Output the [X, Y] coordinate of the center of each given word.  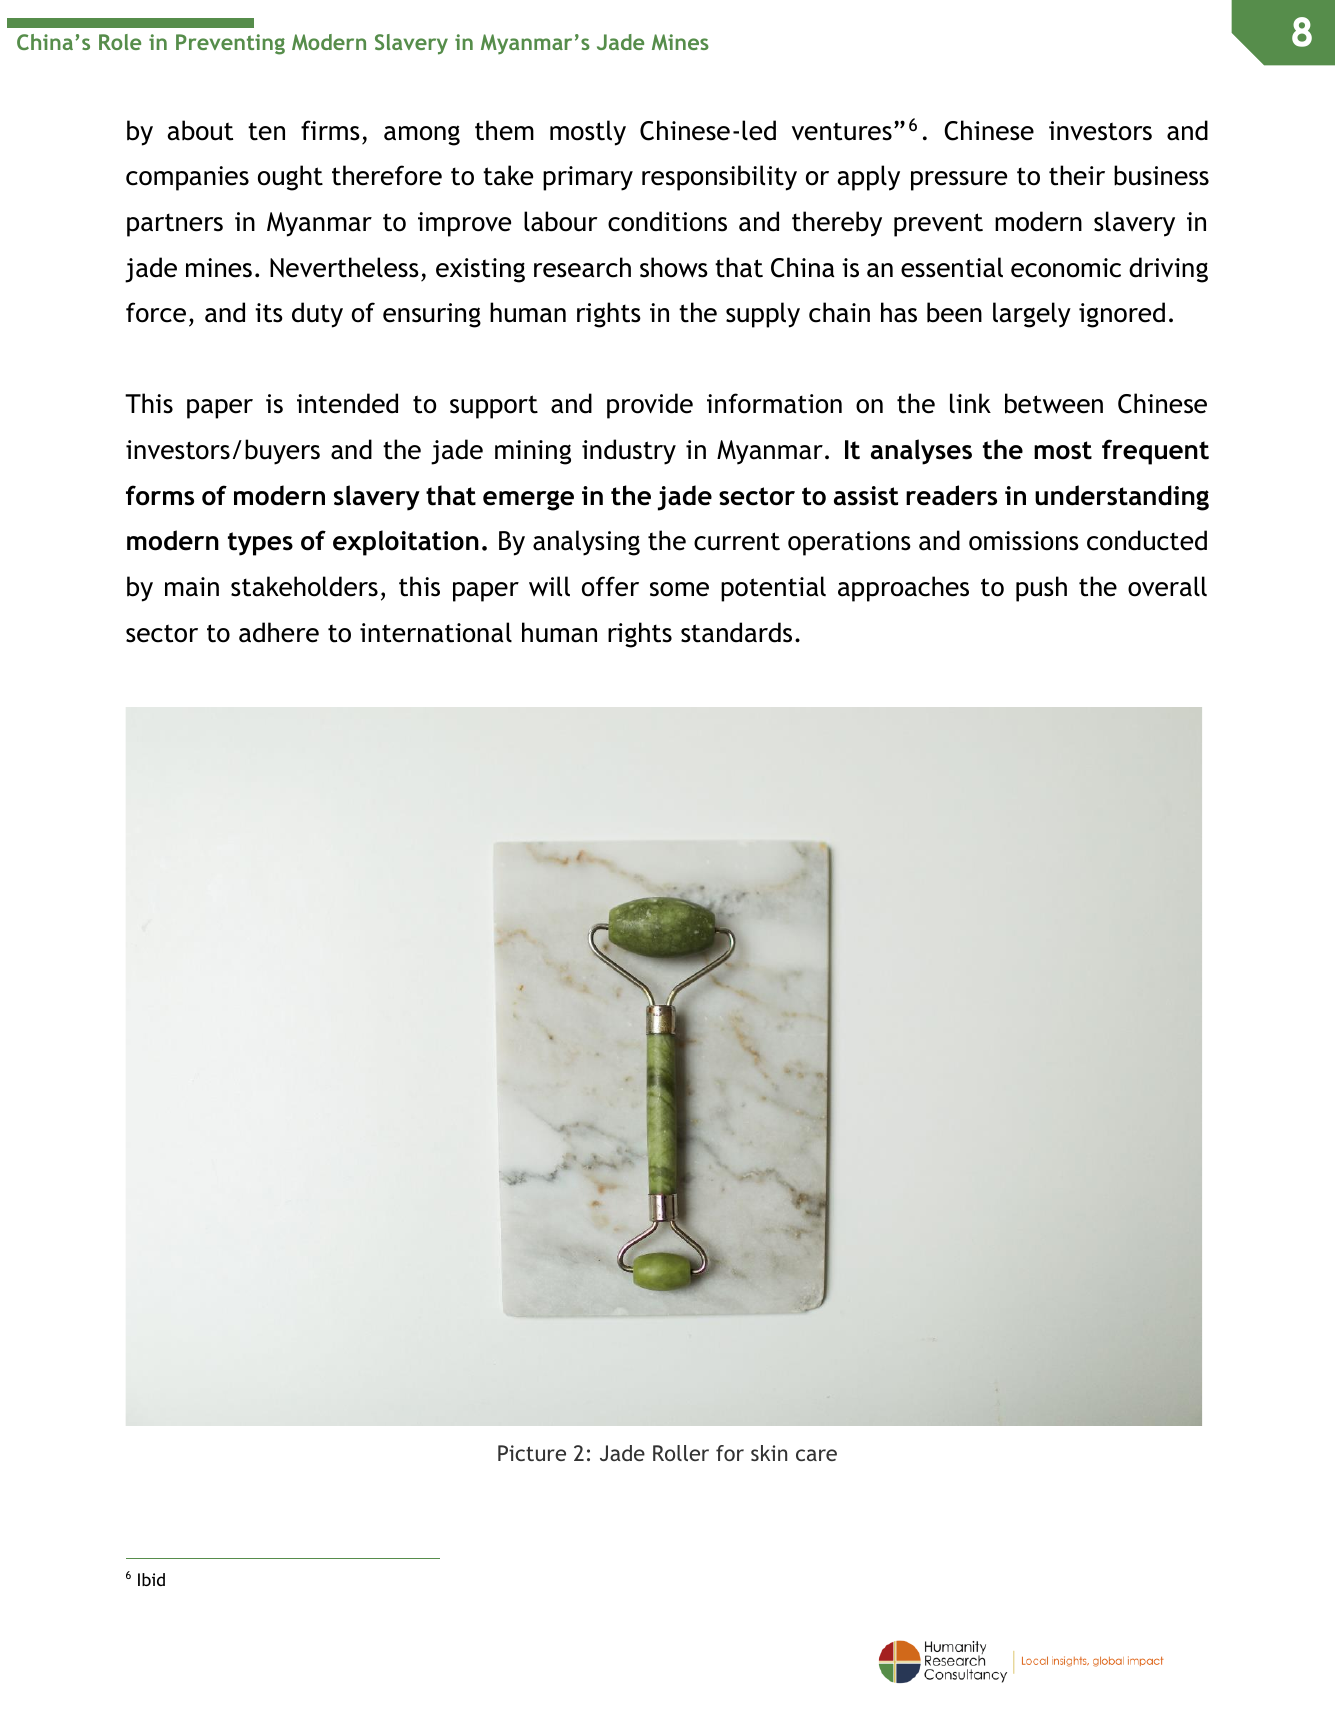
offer [610, 586]
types [260, 544]
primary [588, 178]
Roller [681, 1453]
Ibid [151, 1579]
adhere [279, 632]
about [200, 130]
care [816, 1455]
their [1077, 175]
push [1041, 589]
